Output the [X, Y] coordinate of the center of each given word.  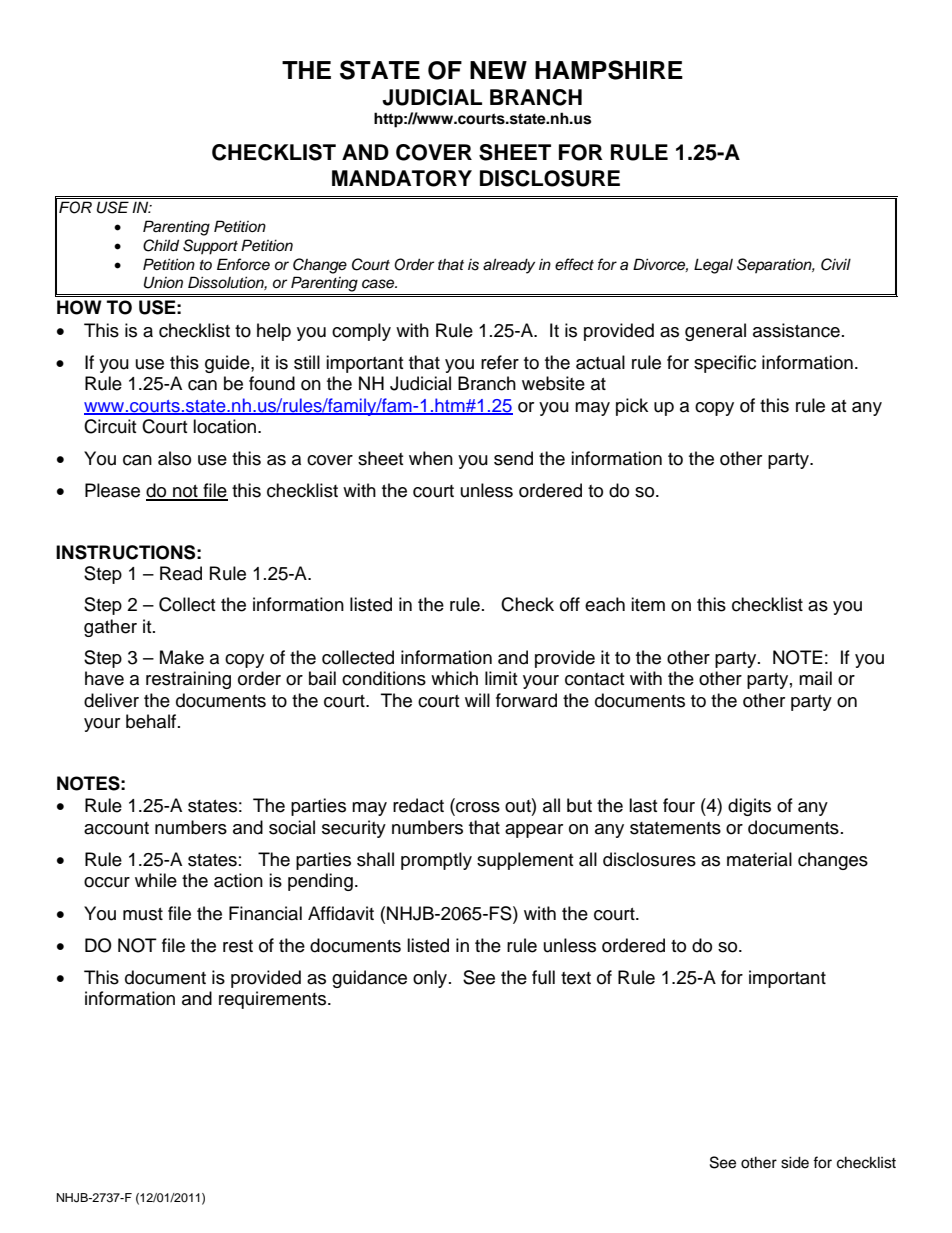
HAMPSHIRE [609, 70]
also [174, 458]
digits [749, 807]
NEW [498, 70]
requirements [274, 1000]
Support [210, 247]
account [116, 828]
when [431, 458]
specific [725, 364]
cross [477, 808]
